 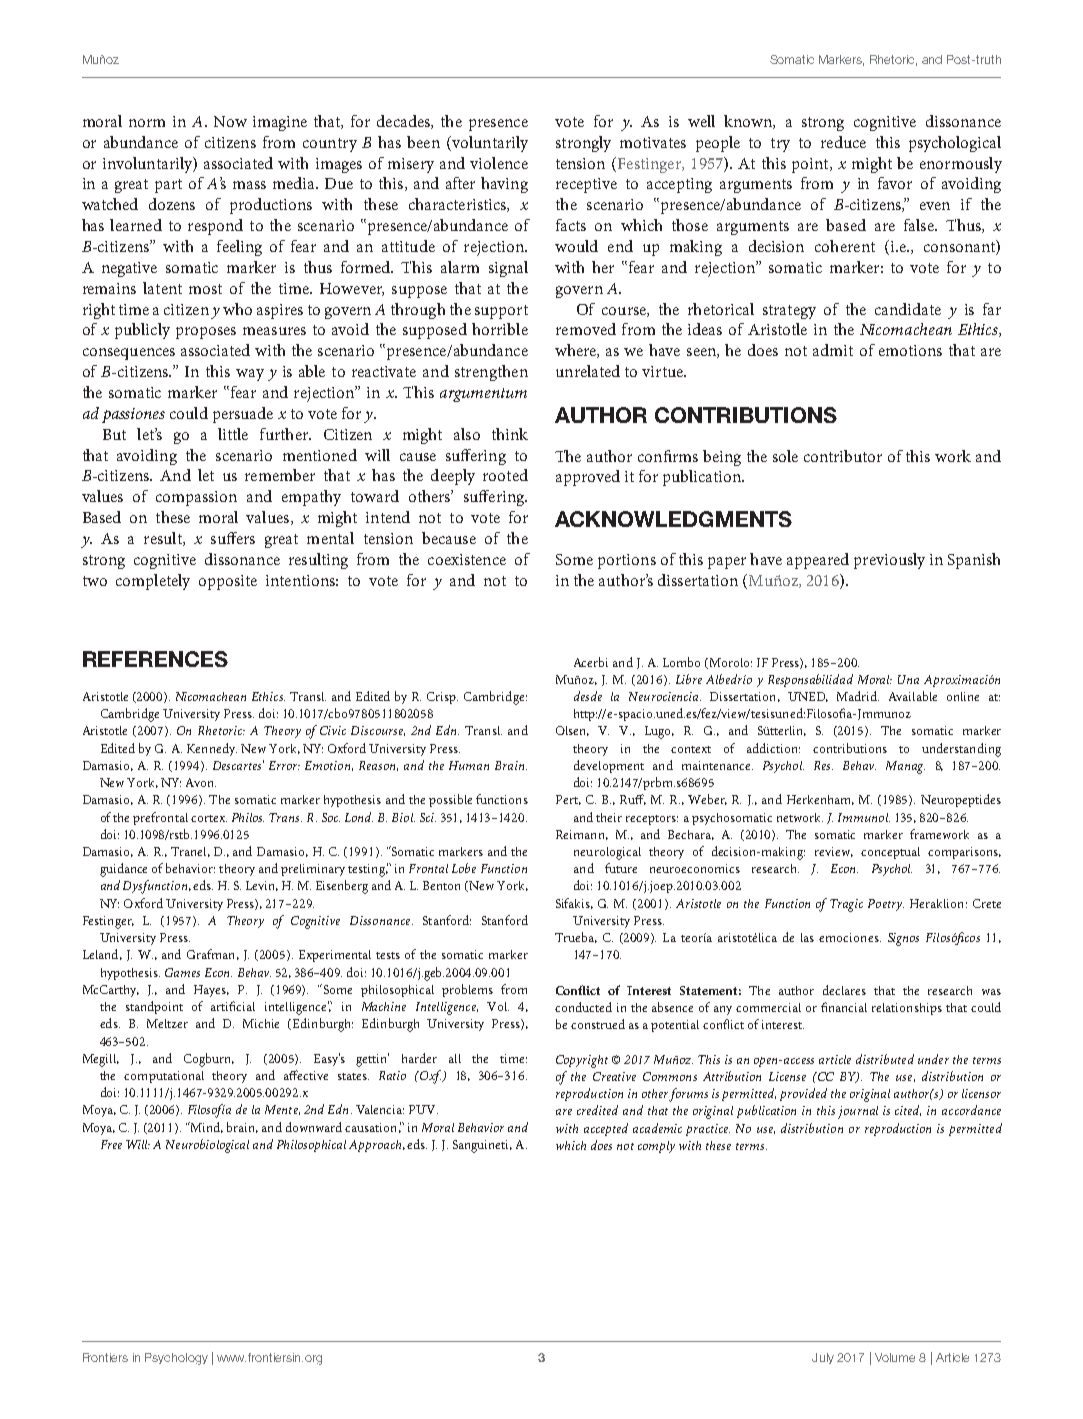 I want to click on relationships, so click(x=907, y=1009).
